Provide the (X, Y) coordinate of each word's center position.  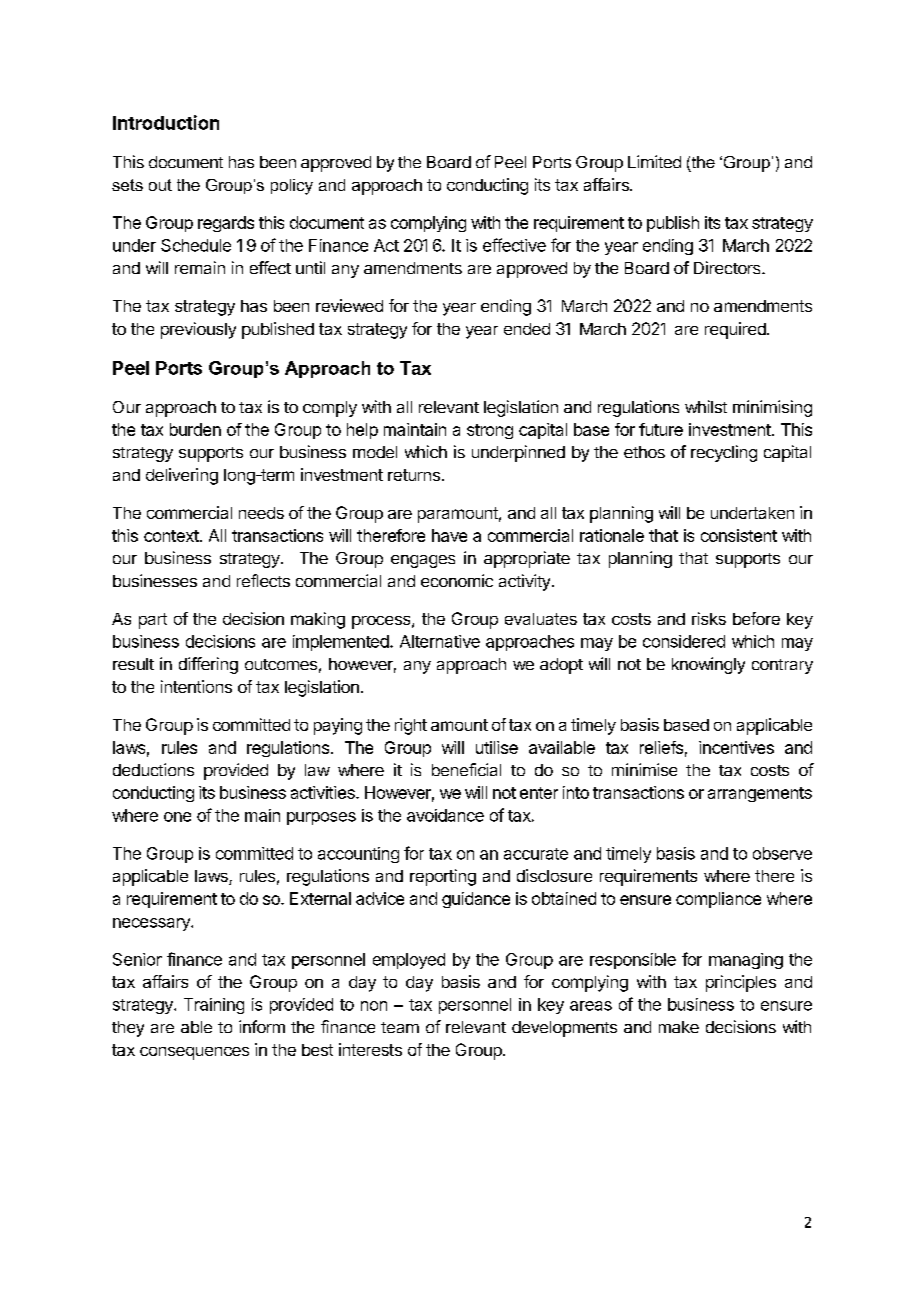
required (736, 330)
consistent (739, 535)
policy (292, 187)
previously (198, 330)
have (449, 535)
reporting (443, 877)
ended (527, 329)
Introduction (166, 122)
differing (208, 665)
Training (214, 1006)
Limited (654, 161)
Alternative (440, 641)
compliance (718, 900)
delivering (182, 476)
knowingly (708, 665)
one (177, 817)
